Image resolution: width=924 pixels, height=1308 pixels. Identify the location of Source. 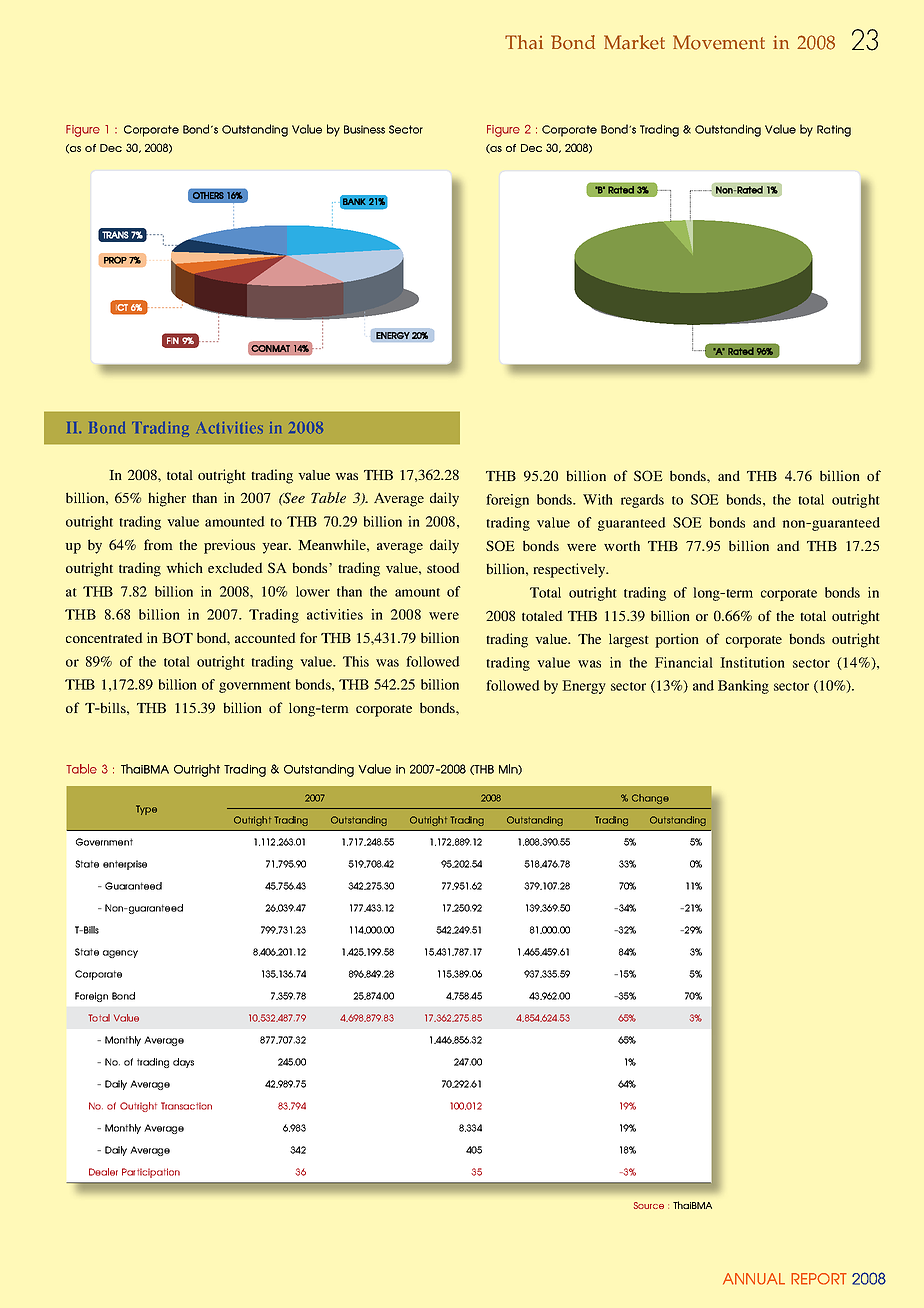
(649, 1205).
